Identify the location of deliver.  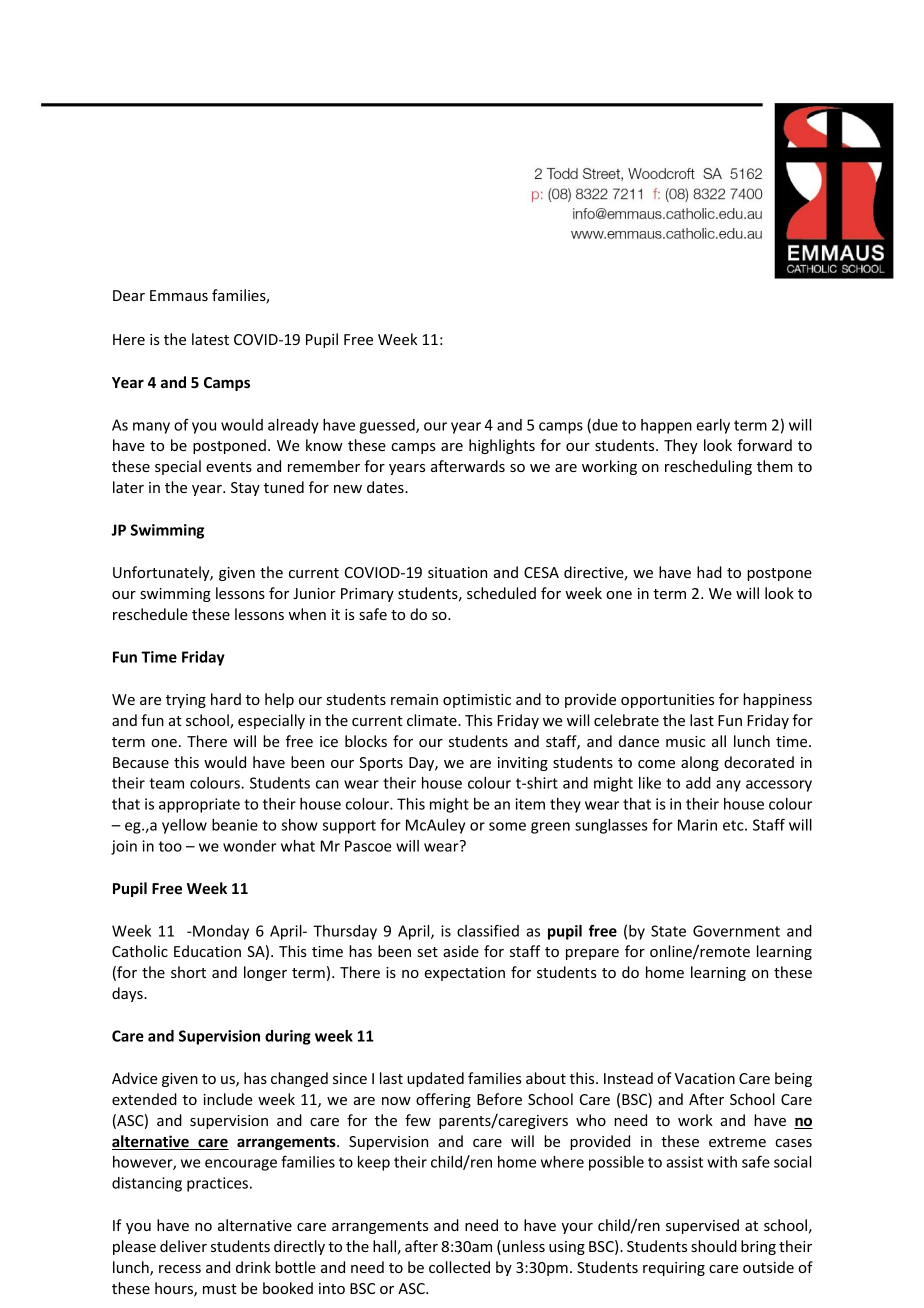
(183, 1246).
